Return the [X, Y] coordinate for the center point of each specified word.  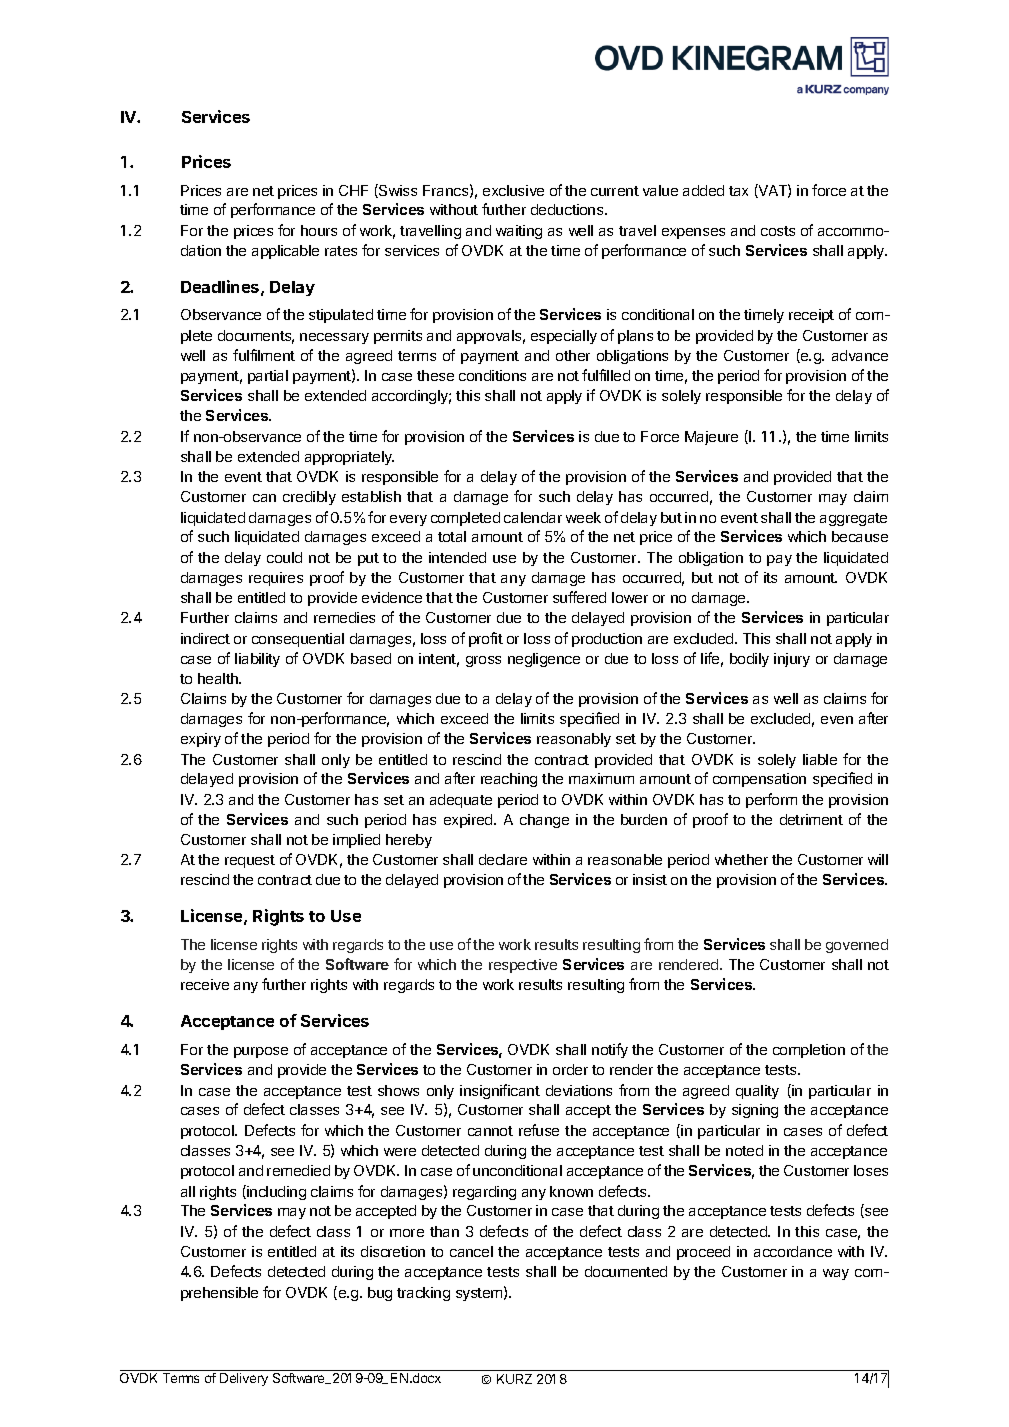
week [583, 517]
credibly [309, 498]
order [570, 1069]
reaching [509, 780]
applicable [285, 252]
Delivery [244, 1379]
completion [809, 1051]
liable [820, 759]
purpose [261, 1052]
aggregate [853, 519]
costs [778, 231]
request [250, 861]
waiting [519, 232]
